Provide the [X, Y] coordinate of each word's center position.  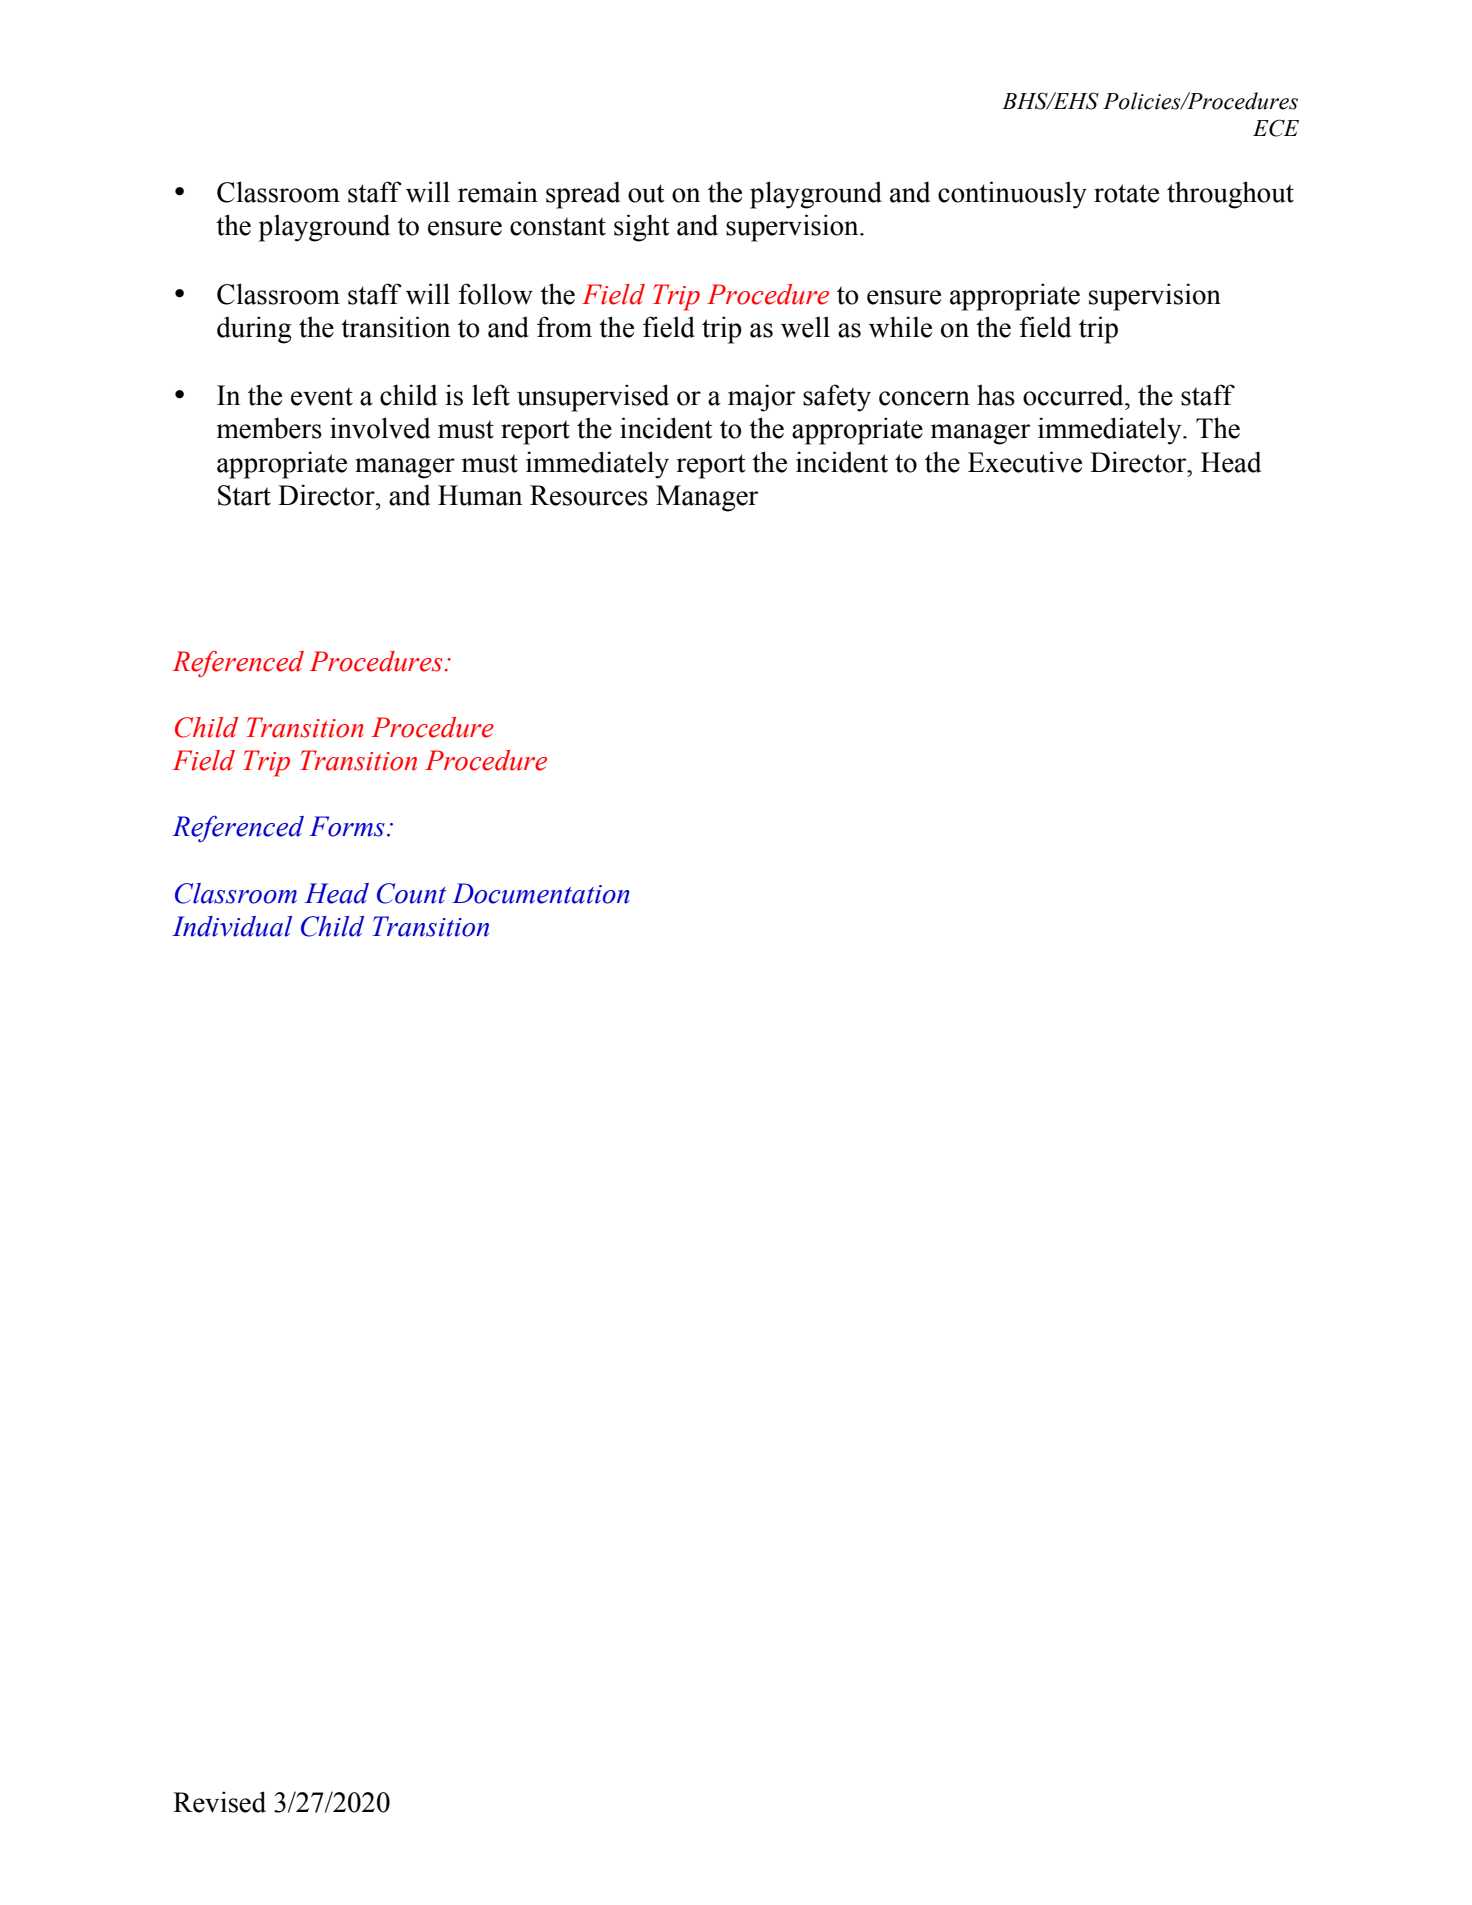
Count [411, 893]
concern [924, 398]
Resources [589, 495]
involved [380, 428]
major [761, 398]
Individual [232, 926]
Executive [1025, 462]
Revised [219, 1802]
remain [498, 192]
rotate [1126, 193]
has [996, 395]
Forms [347, 826]
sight [641, 228]
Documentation [541, 893]
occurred [1074, 395]
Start [244, 495]
